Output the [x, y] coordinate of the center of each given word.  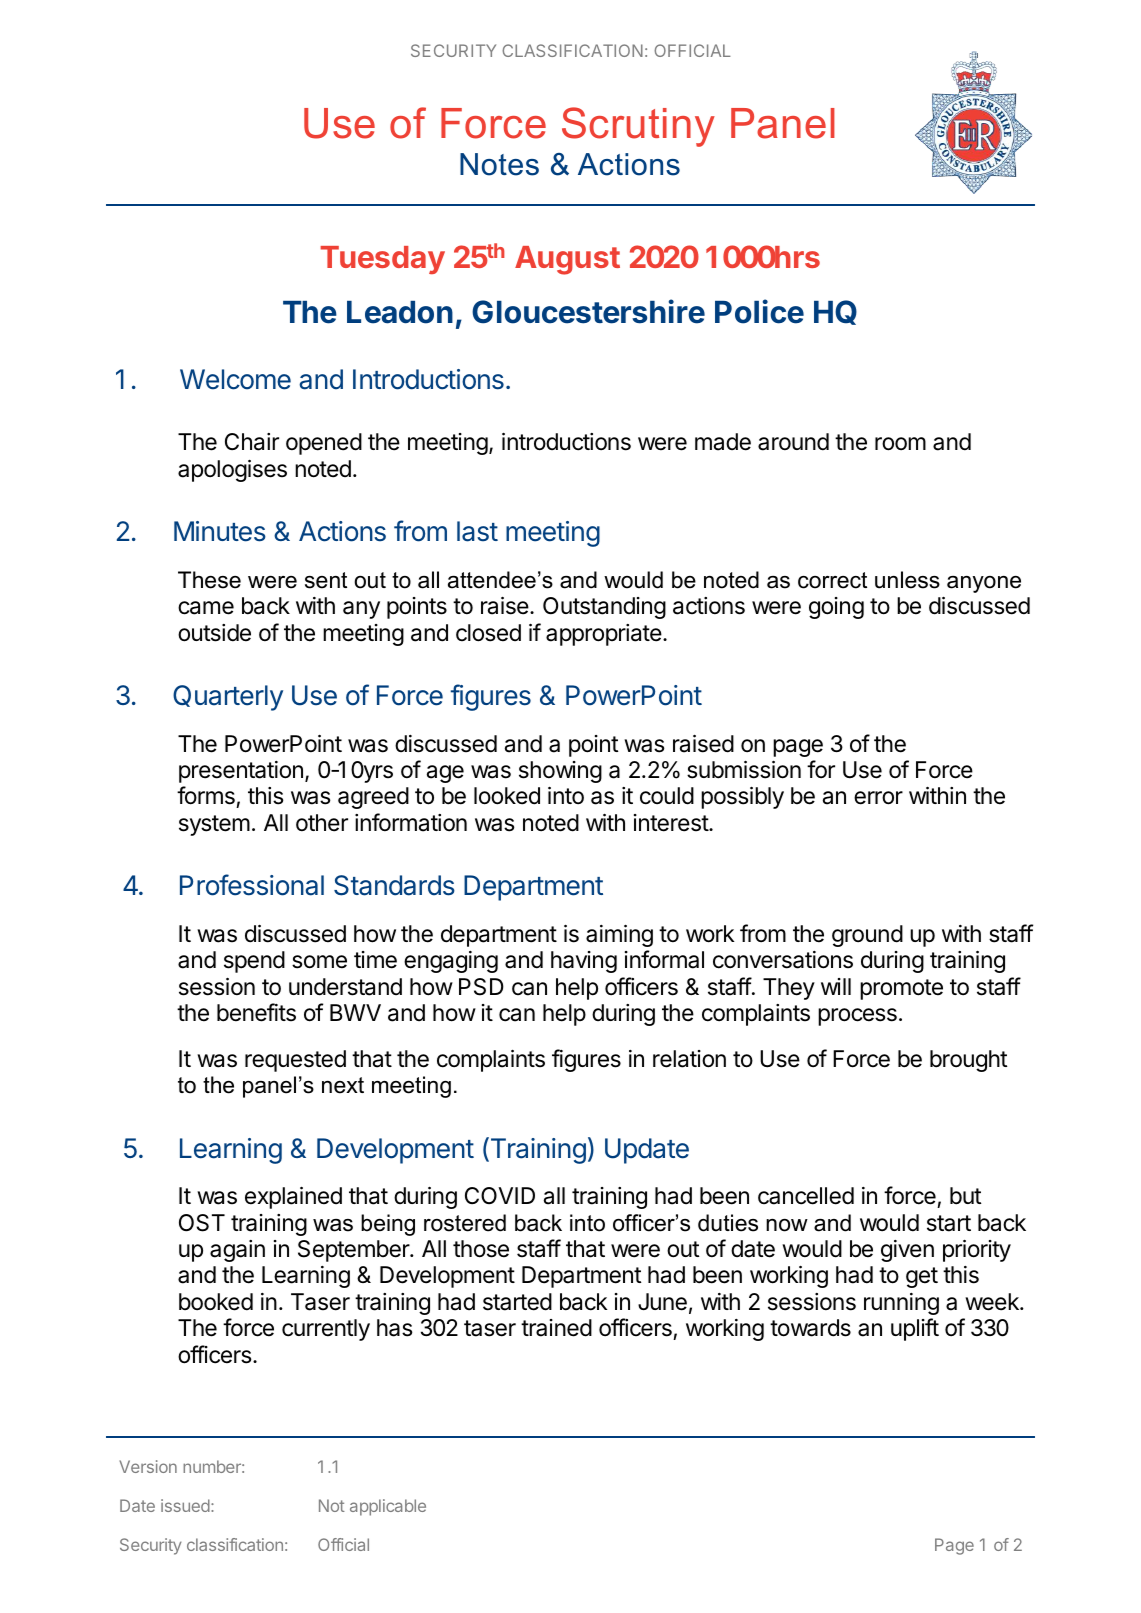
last [477, 531]
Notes [499, 164]
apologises [232, 471]
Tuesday [382, 260]
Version [148, 1466]
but [966, 1196]
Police [759, 311]
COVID [500, 1195]
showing [560, 772]
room [900, 444]
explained [293, 1198]
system [214, 825]
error [878, 798]
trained [556, 1328]
